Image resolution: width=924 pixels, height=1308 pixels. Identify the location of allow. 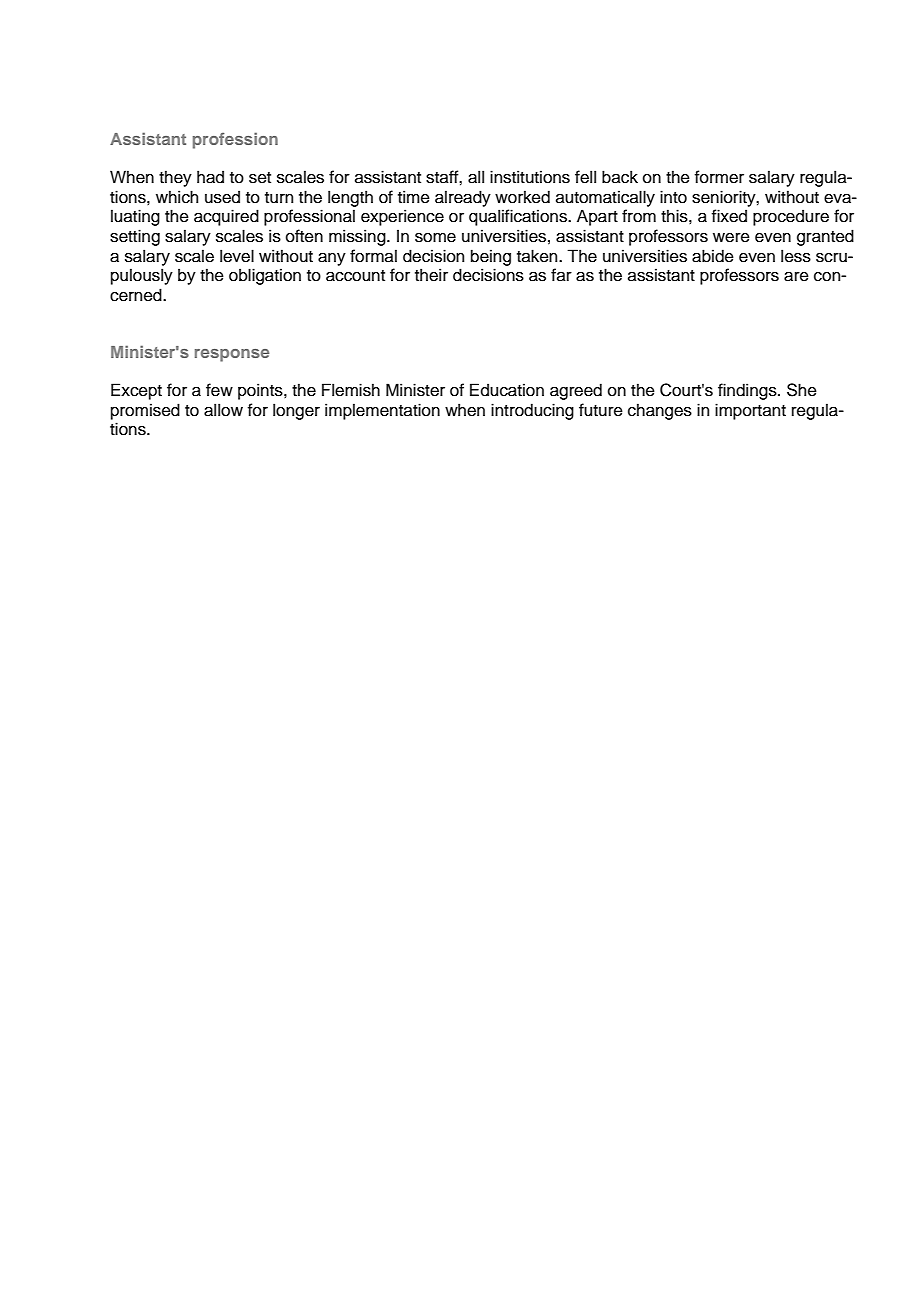
(223, 410).
